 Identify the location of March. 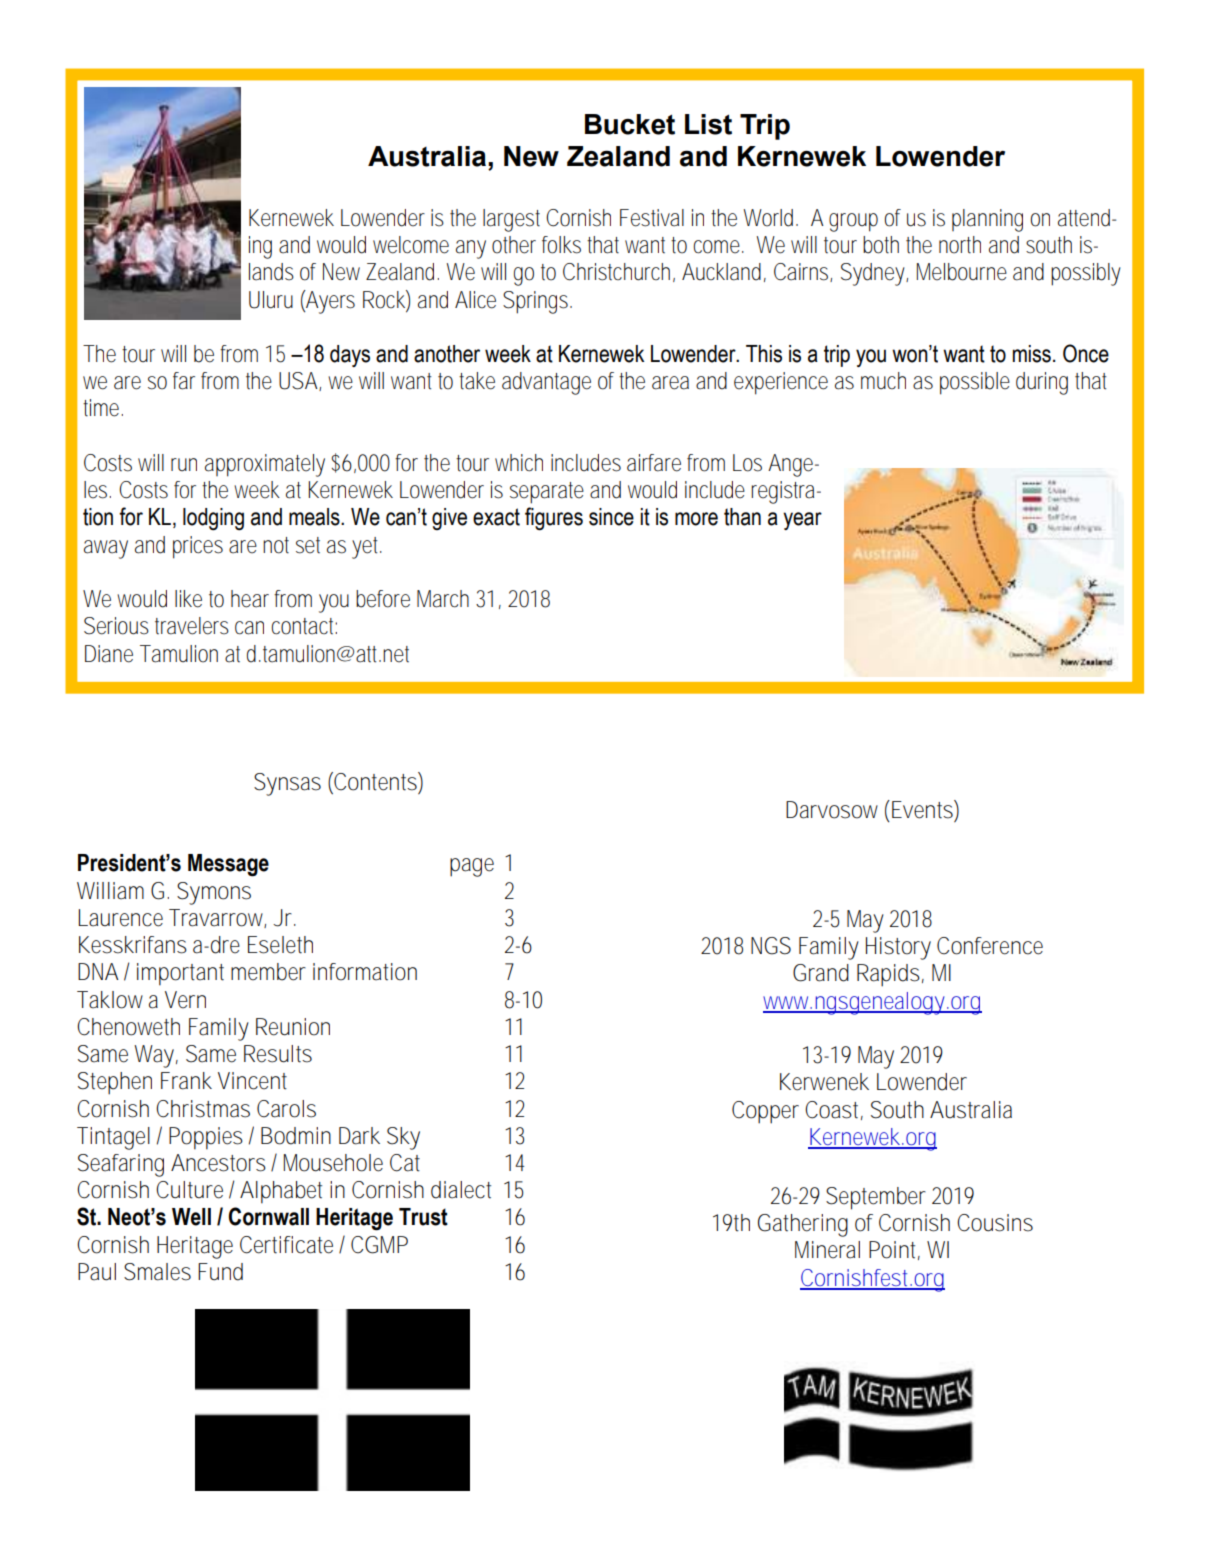
(443, 599).
